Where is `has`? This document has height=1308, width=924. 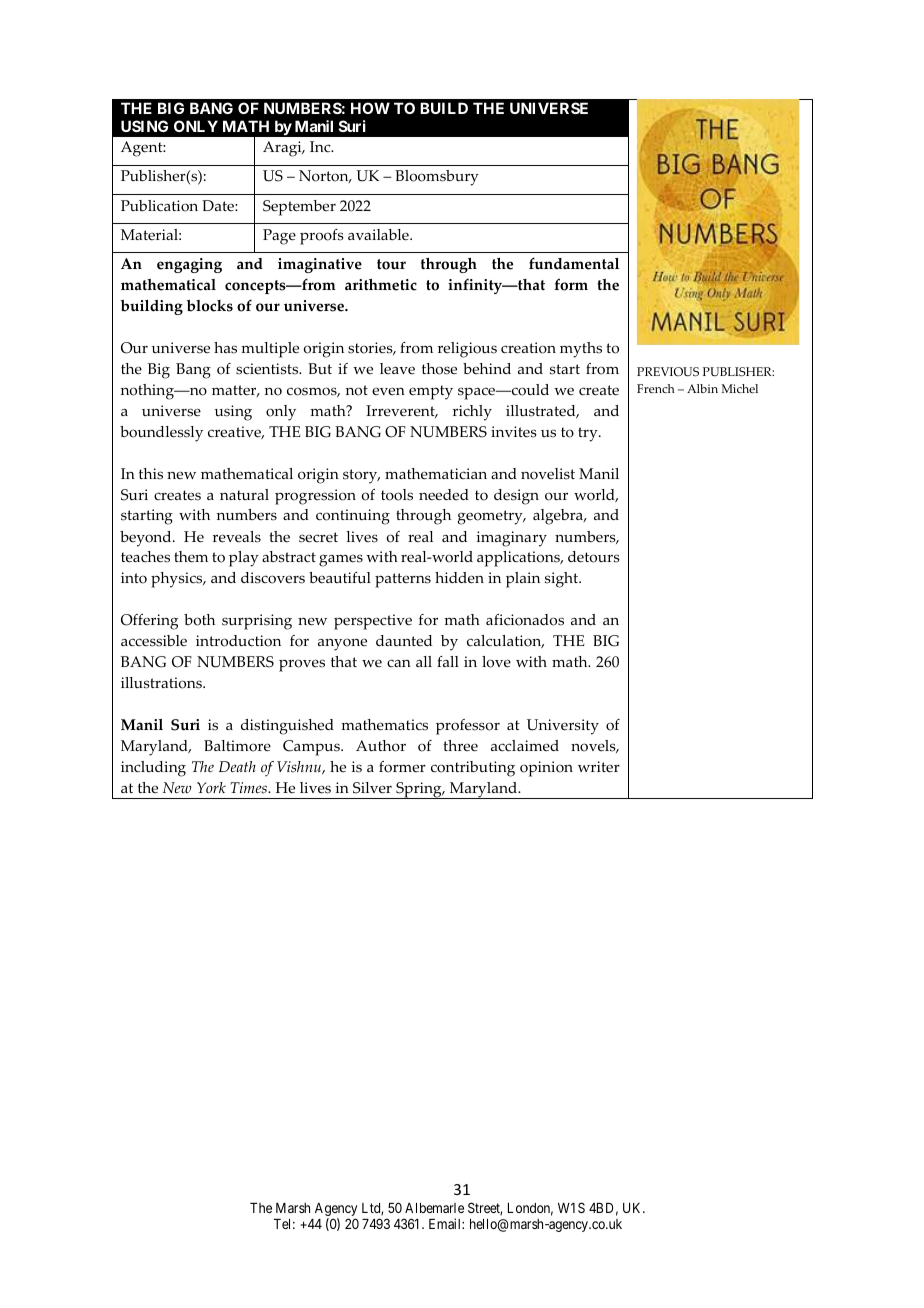
has is located at coordinates (225, 348).
